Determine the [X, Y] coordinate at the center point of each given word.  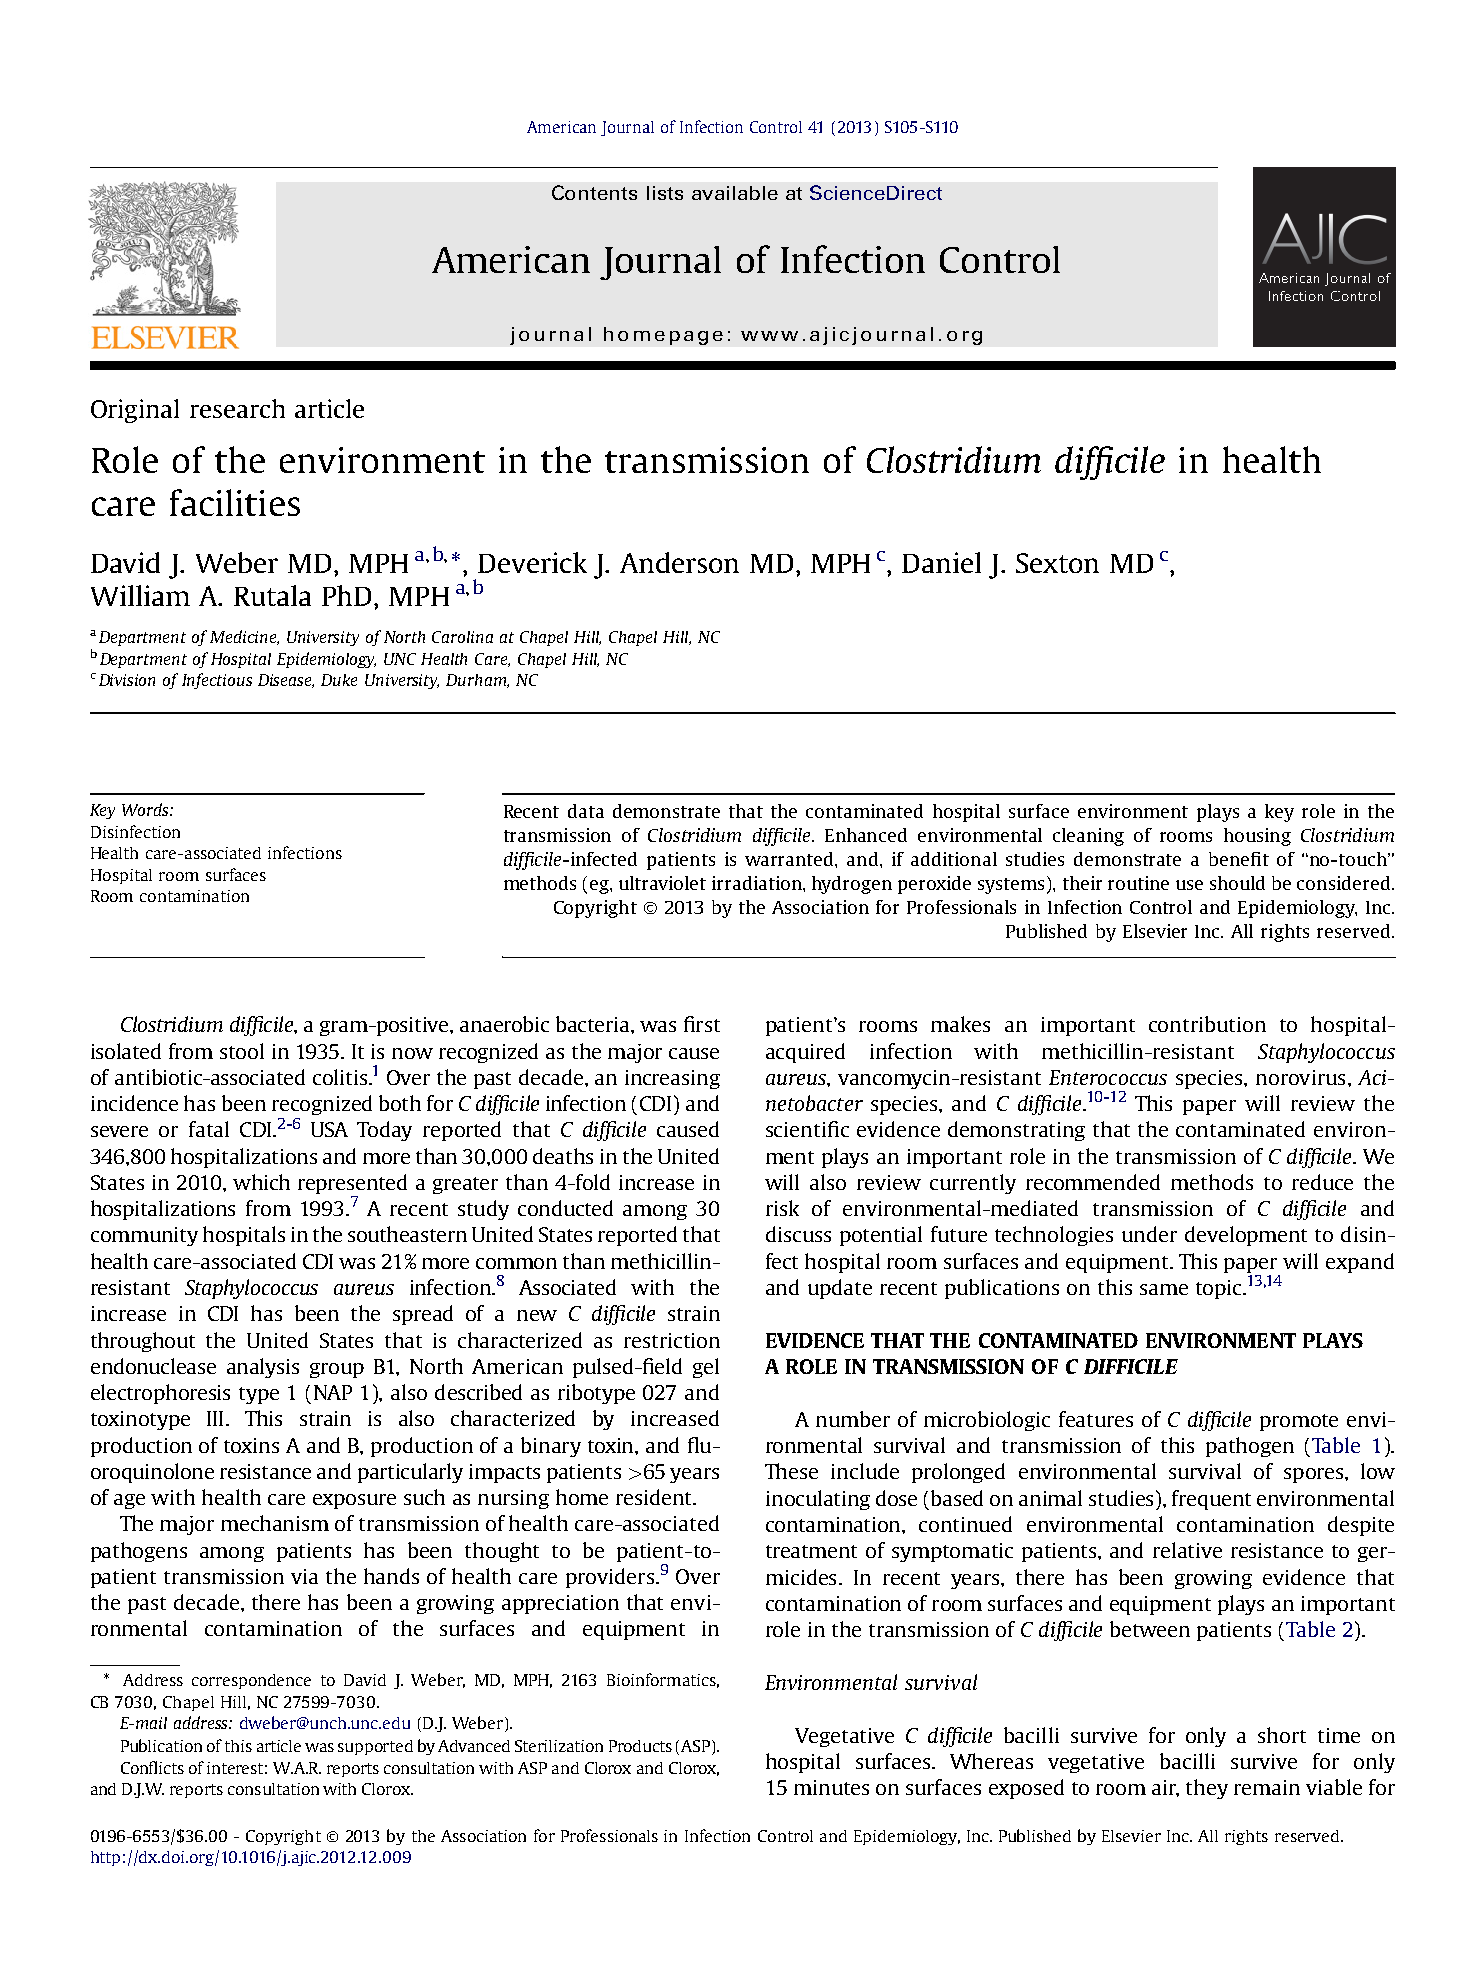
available [735, 193]
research [237, 408]
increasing [672, 1079]
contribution [1207, 1024]
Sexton [1057, 563]
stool [242, 1051]
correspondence [251, 1681]
